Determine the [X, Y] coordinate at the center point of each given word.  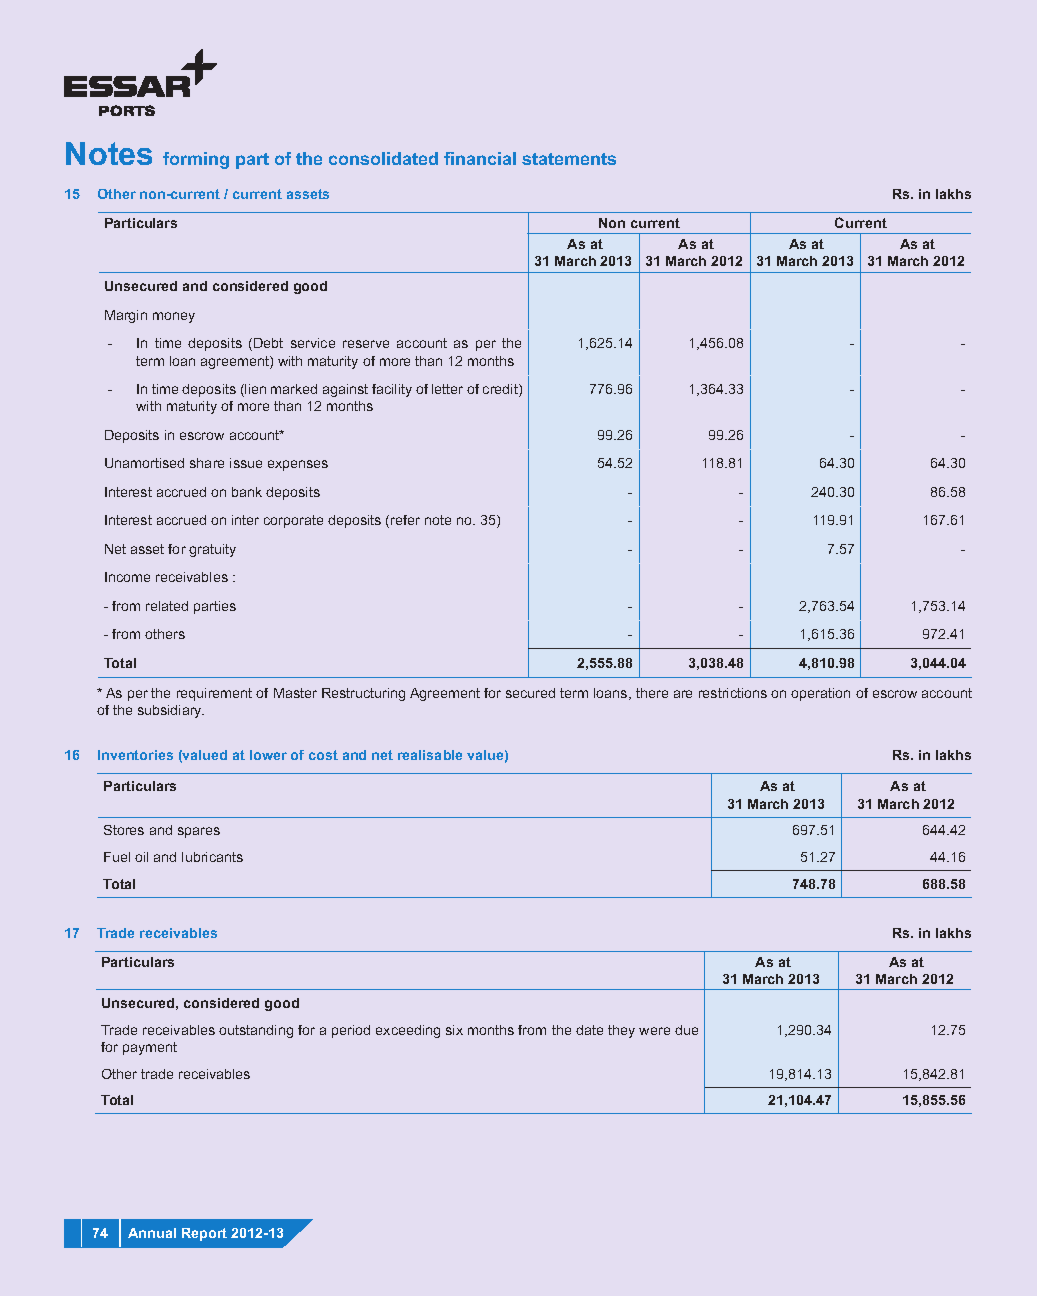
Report [204, 1234]
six [454, 1030]
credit [501, 390]
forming [196, 160]
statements [569, 159]
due [686, 1030]
